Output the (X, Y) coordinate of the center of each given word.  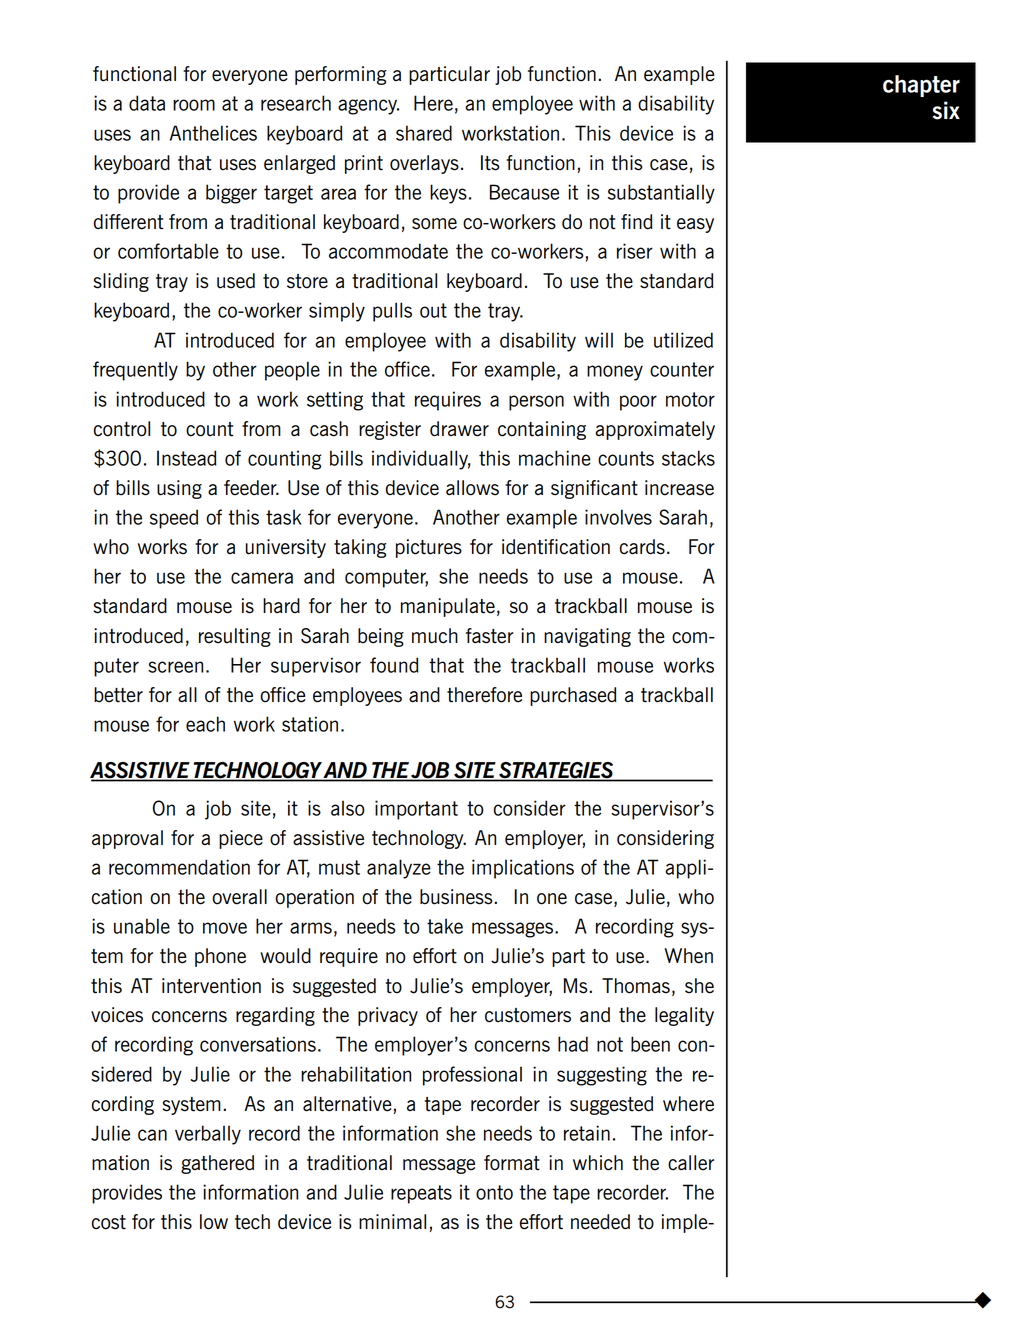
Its (490, 163)
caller (691, 1163)
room (194, 105)
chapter (921, 86)
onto (494, 1192)
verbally (208, 1135)
